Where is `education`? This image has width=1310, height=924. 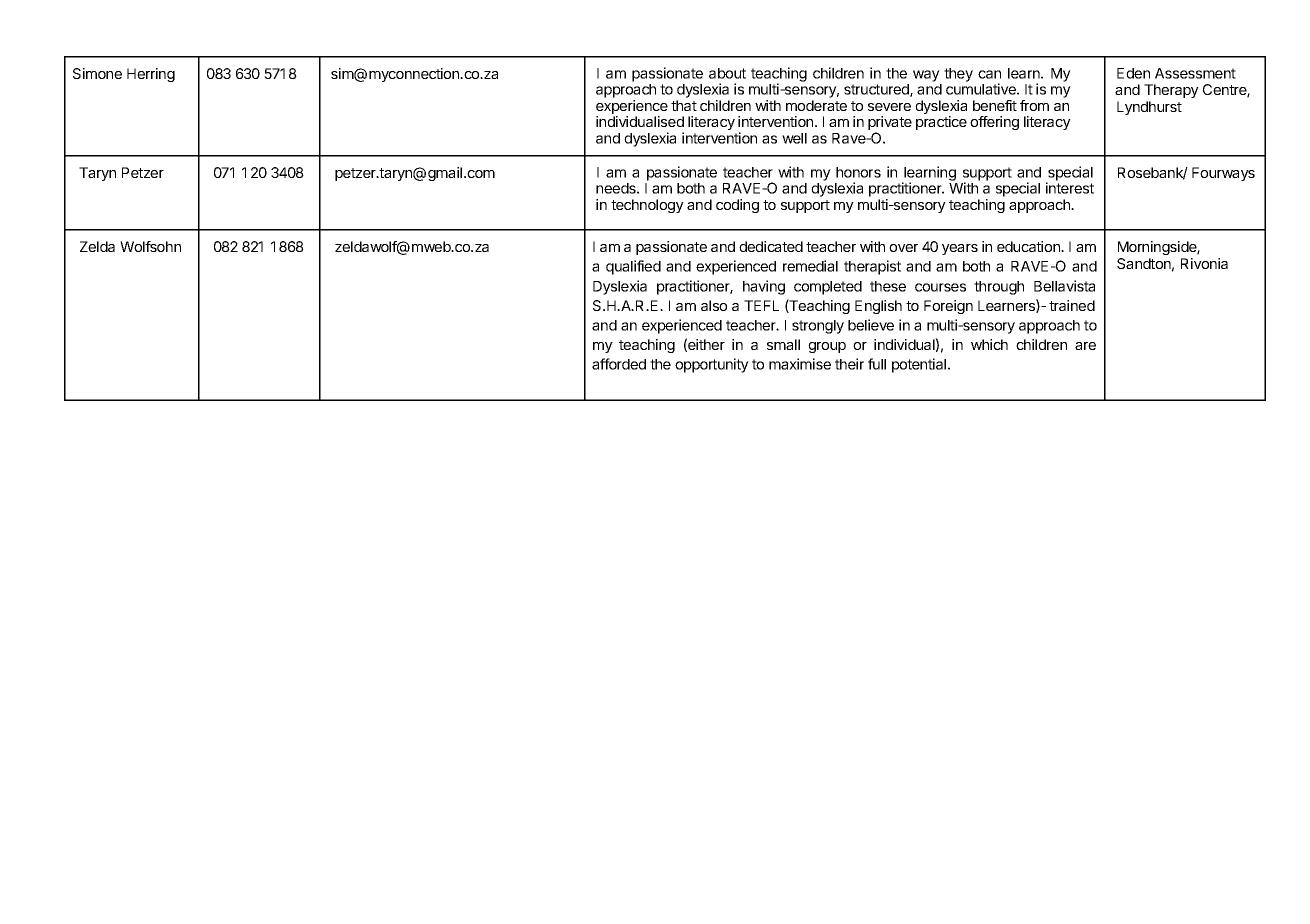
education is located at coordinates (1029, 246).
